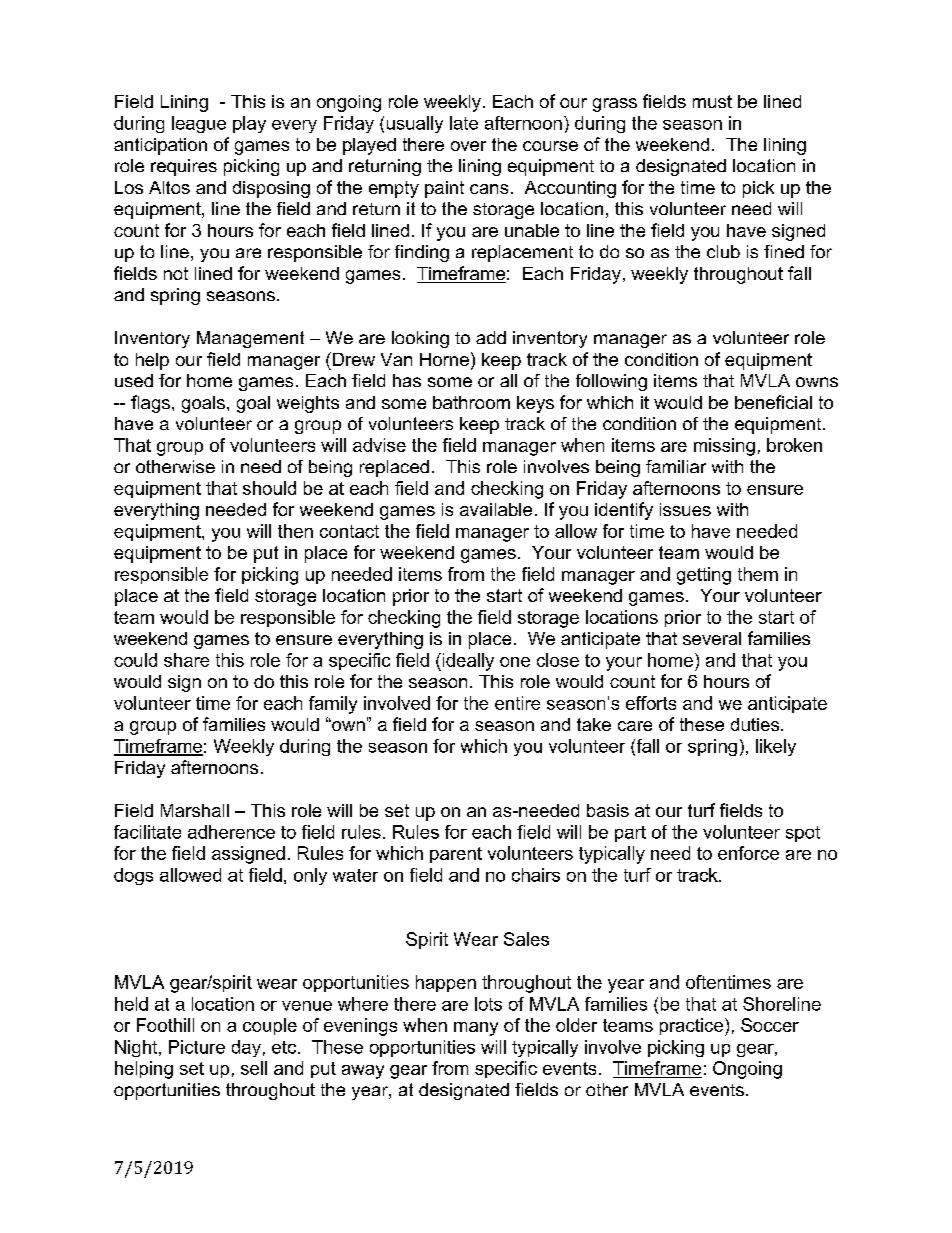 The width and height of the screenshot is (952, 1233). Describe the element at coordinates (471, 402) in the screenshot. I see `bathroom` at that location.
